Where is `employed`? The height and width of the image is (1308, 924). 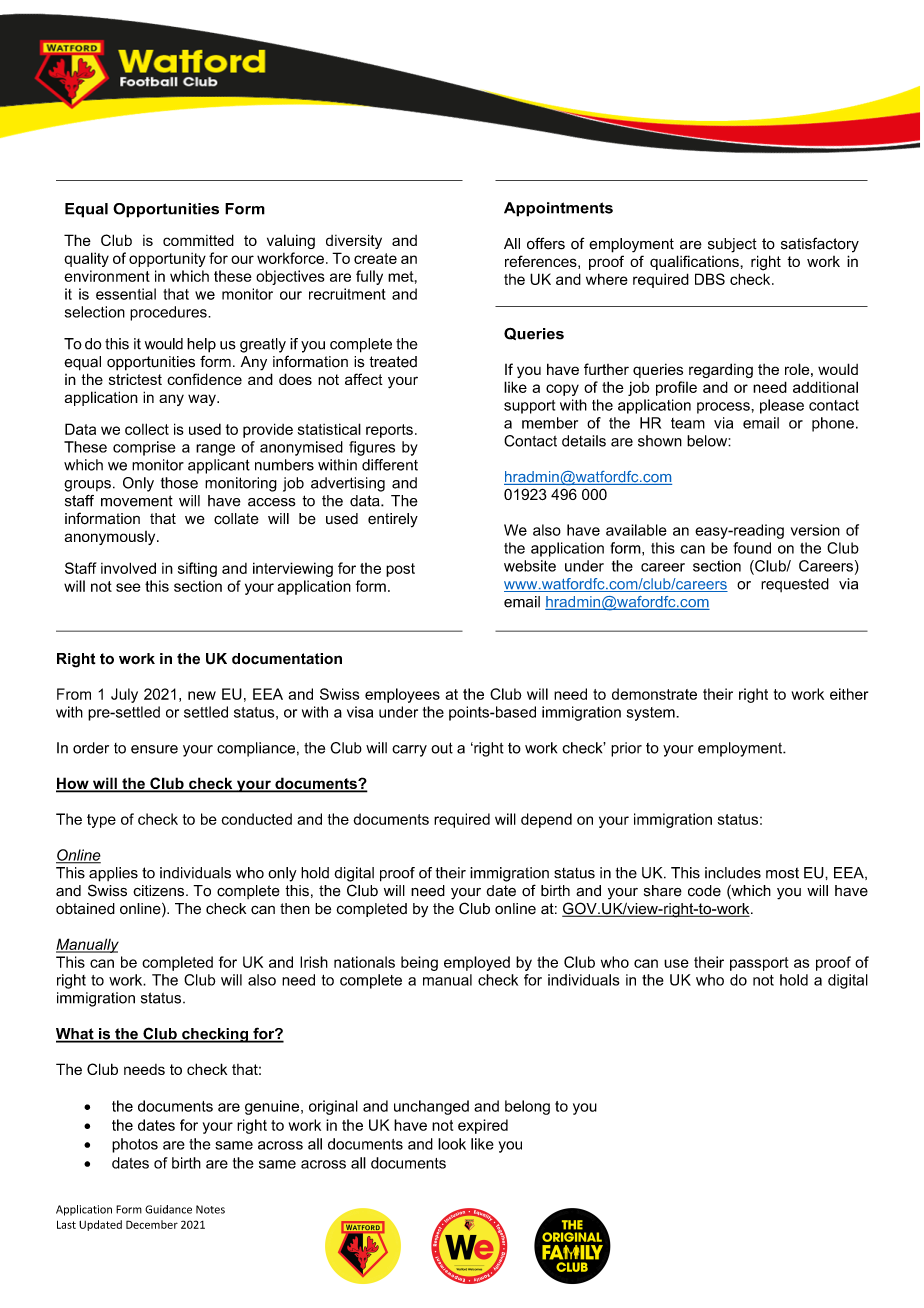
employed is located at coordinates (477, 963).
